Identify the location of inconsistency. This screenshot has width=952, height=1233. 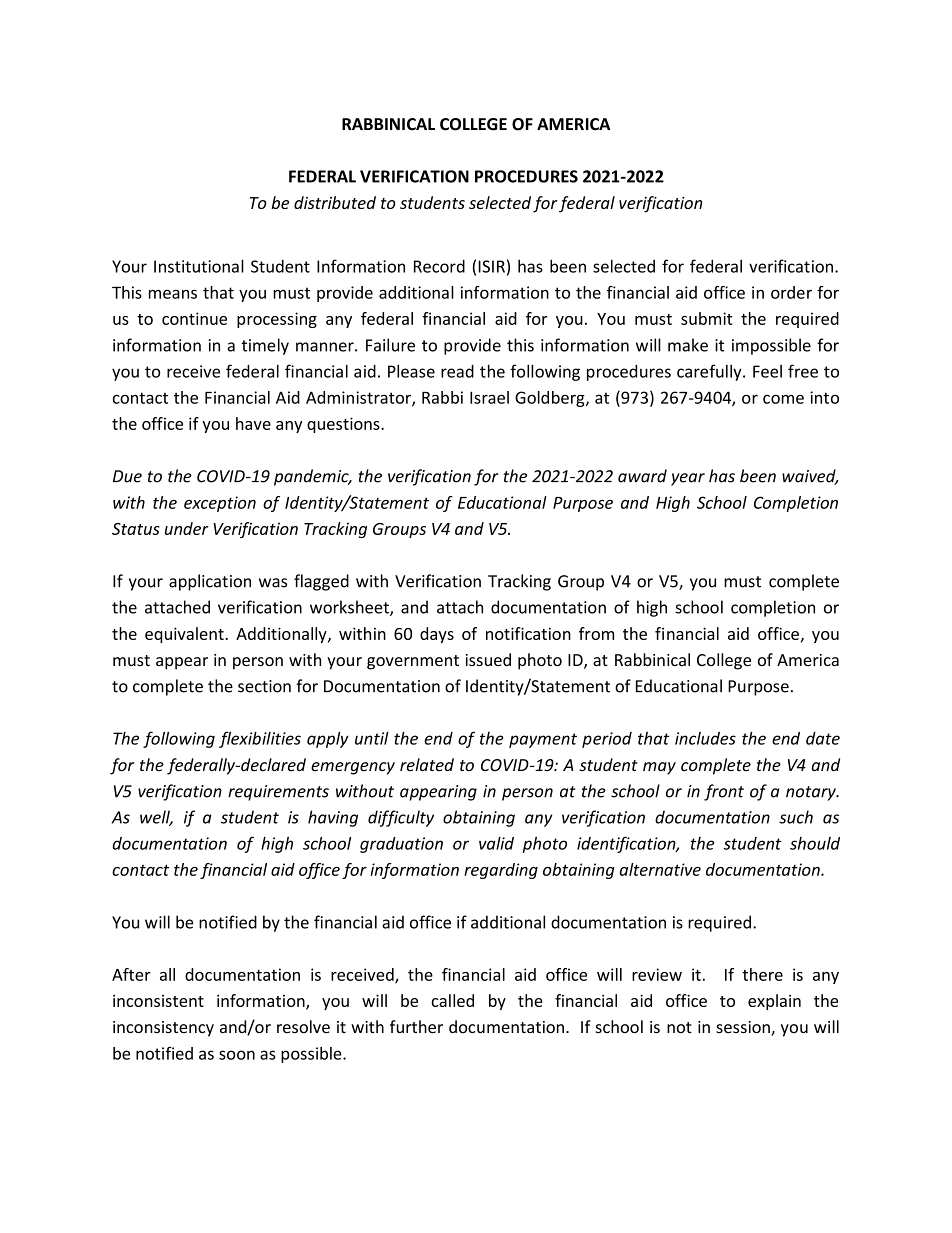
(163, 1029).
